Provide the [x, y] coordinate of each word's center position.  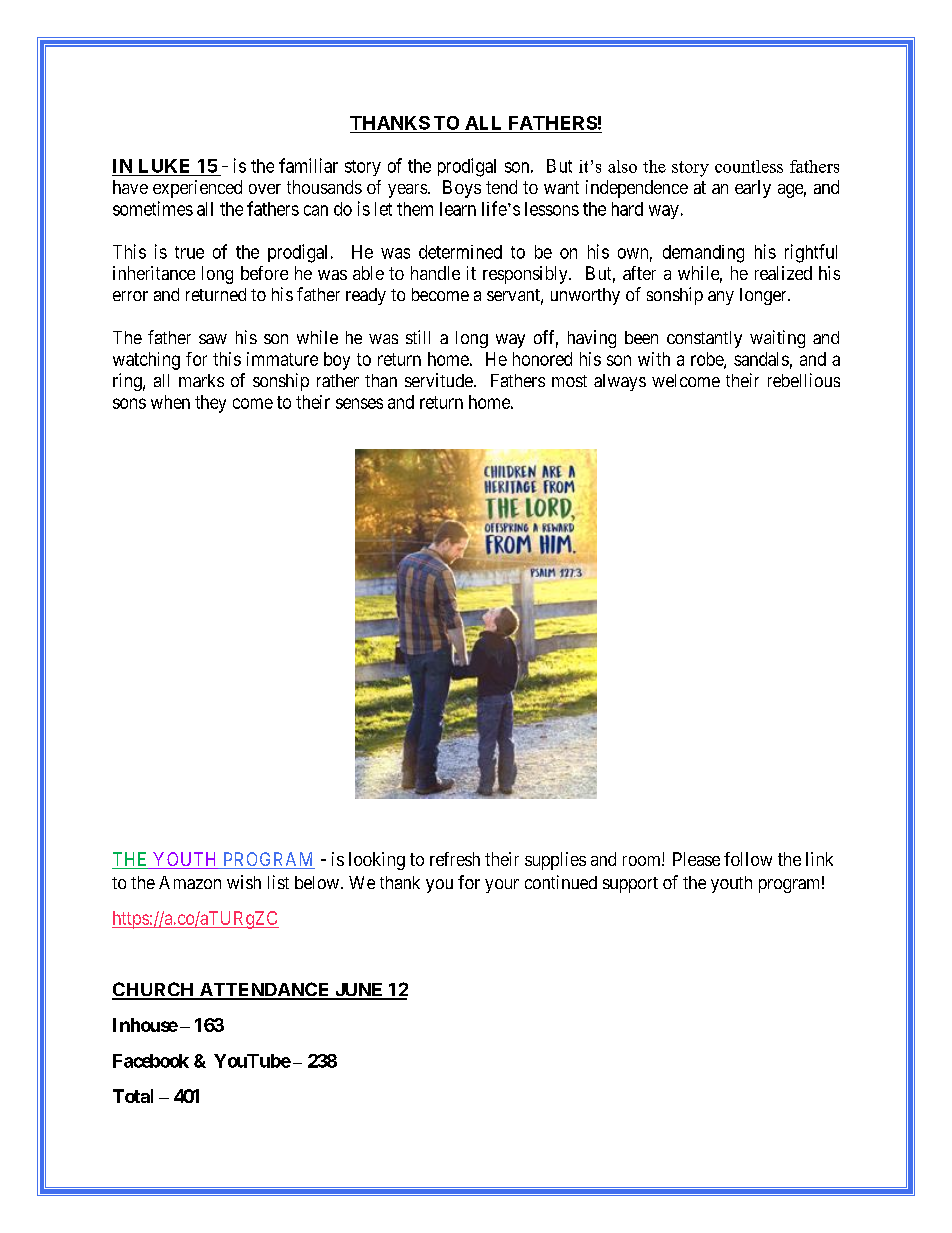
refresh [455, 859]
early [753, 189]
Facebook [151, 1061]
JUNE [359, 991]
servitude [439, 380]
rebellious [804, 380]
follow [748, 859]
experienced [197, 189]
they [210, 404]
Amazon [190, 882]
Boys [462, 189]
